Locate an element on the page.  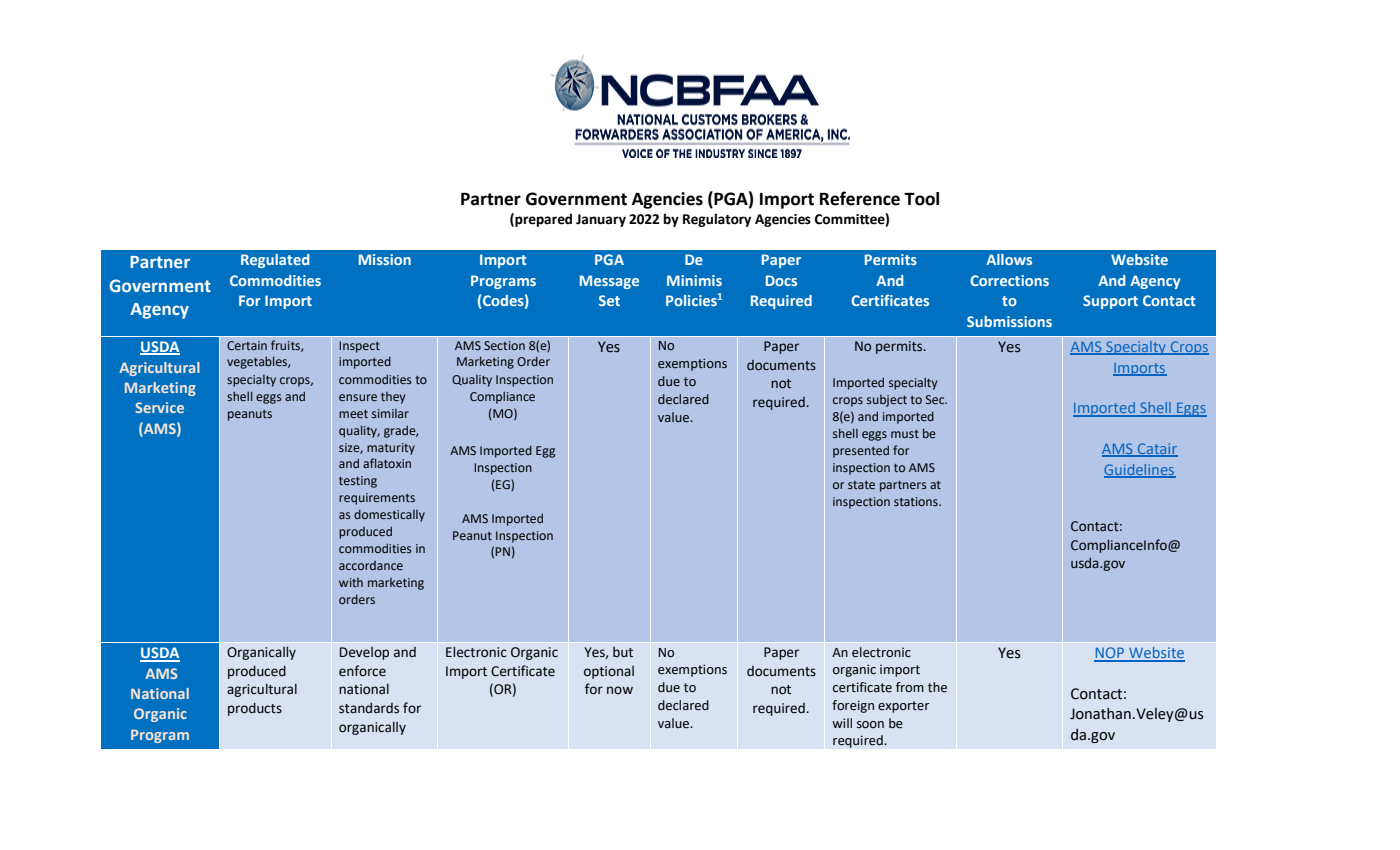
Regulated is located at coordinates (275, 261).
